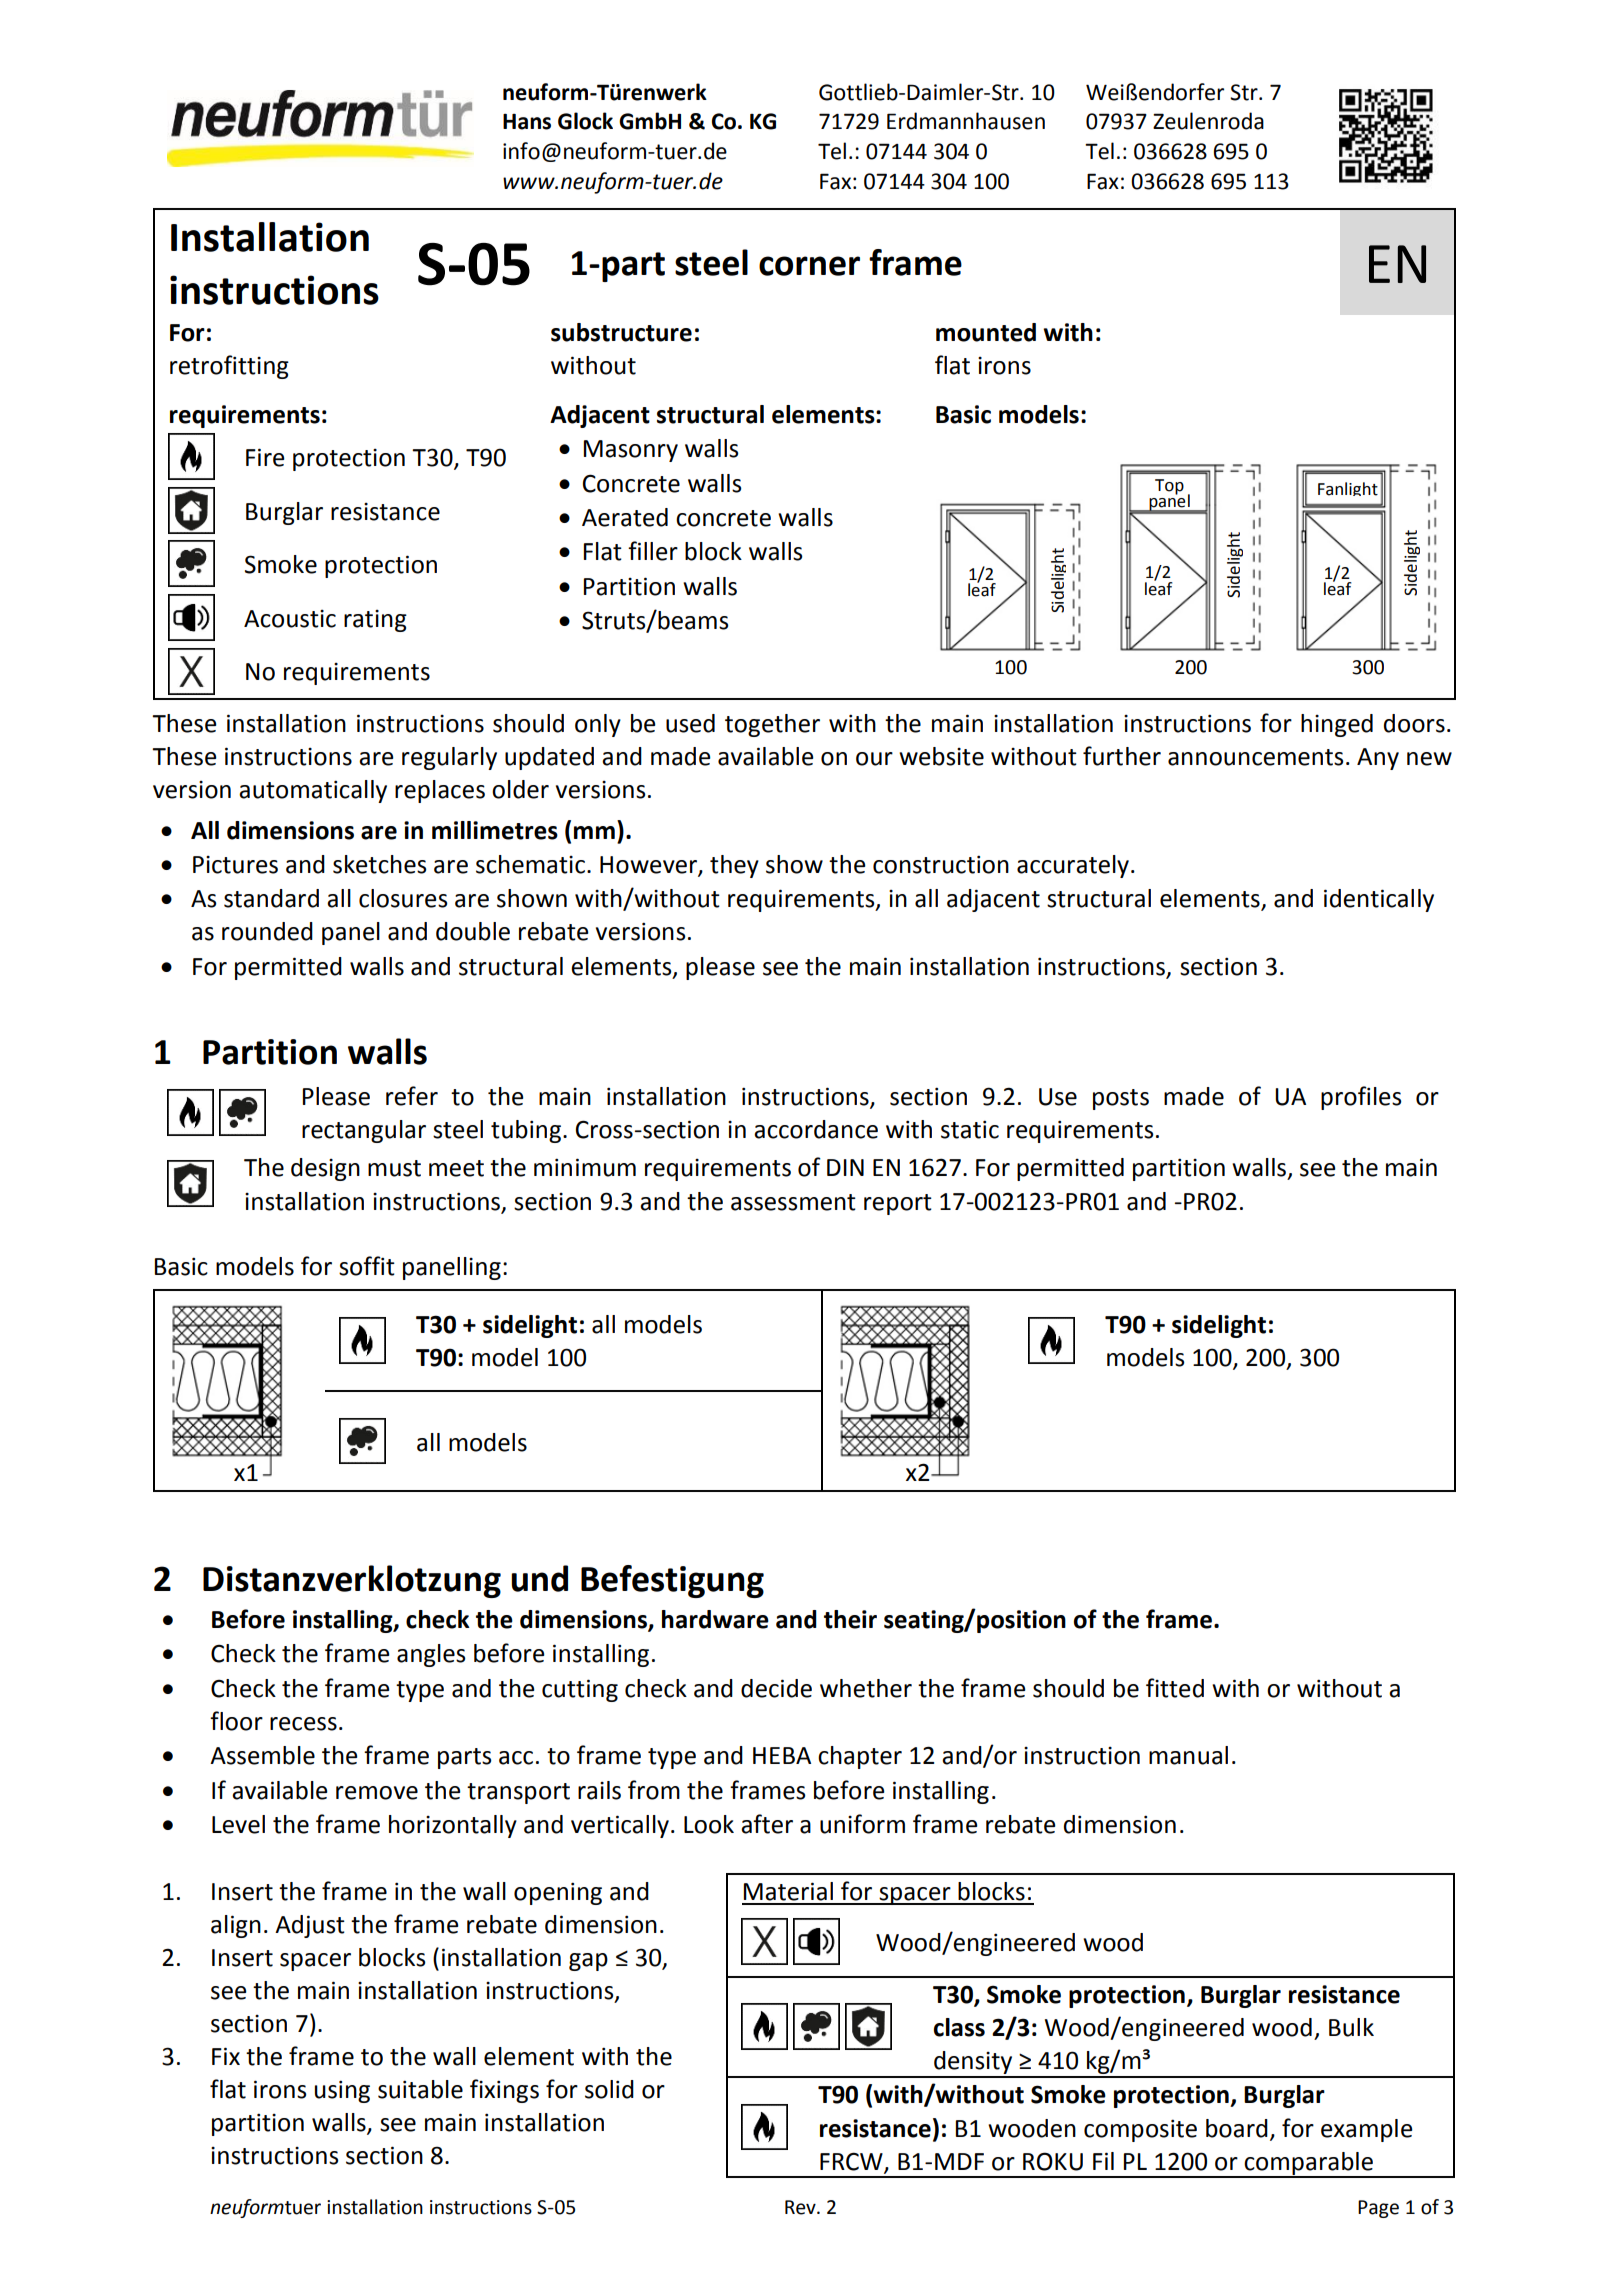  Describe the element at coordinates (1379, 900) in the document. I see `identically` at that location.
